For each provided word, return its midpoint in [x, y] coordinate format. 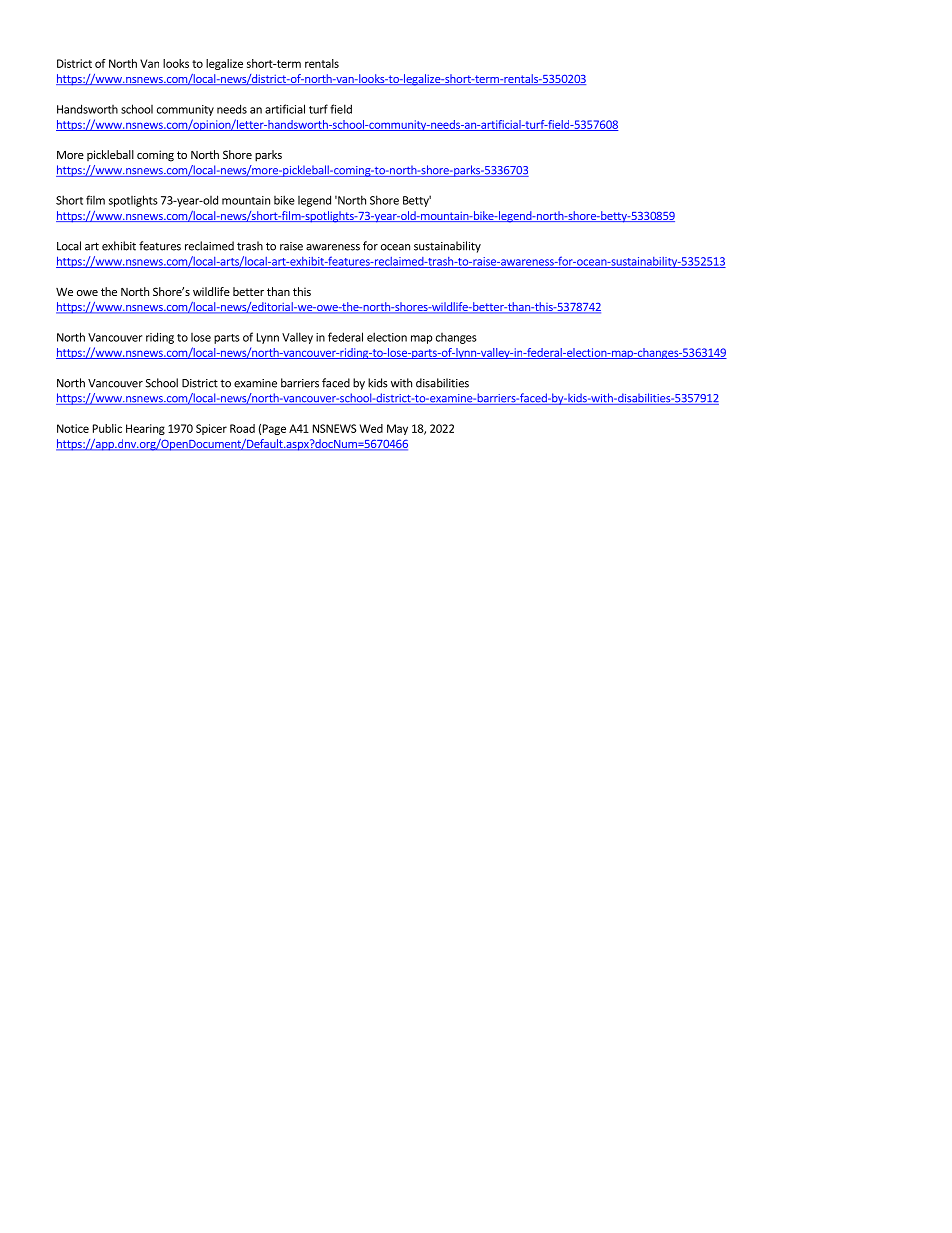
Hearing [145, 429]
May [397, 429]
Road [242, 428]
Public [107, 428]
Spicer [211, 429]
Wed [371, 428]
